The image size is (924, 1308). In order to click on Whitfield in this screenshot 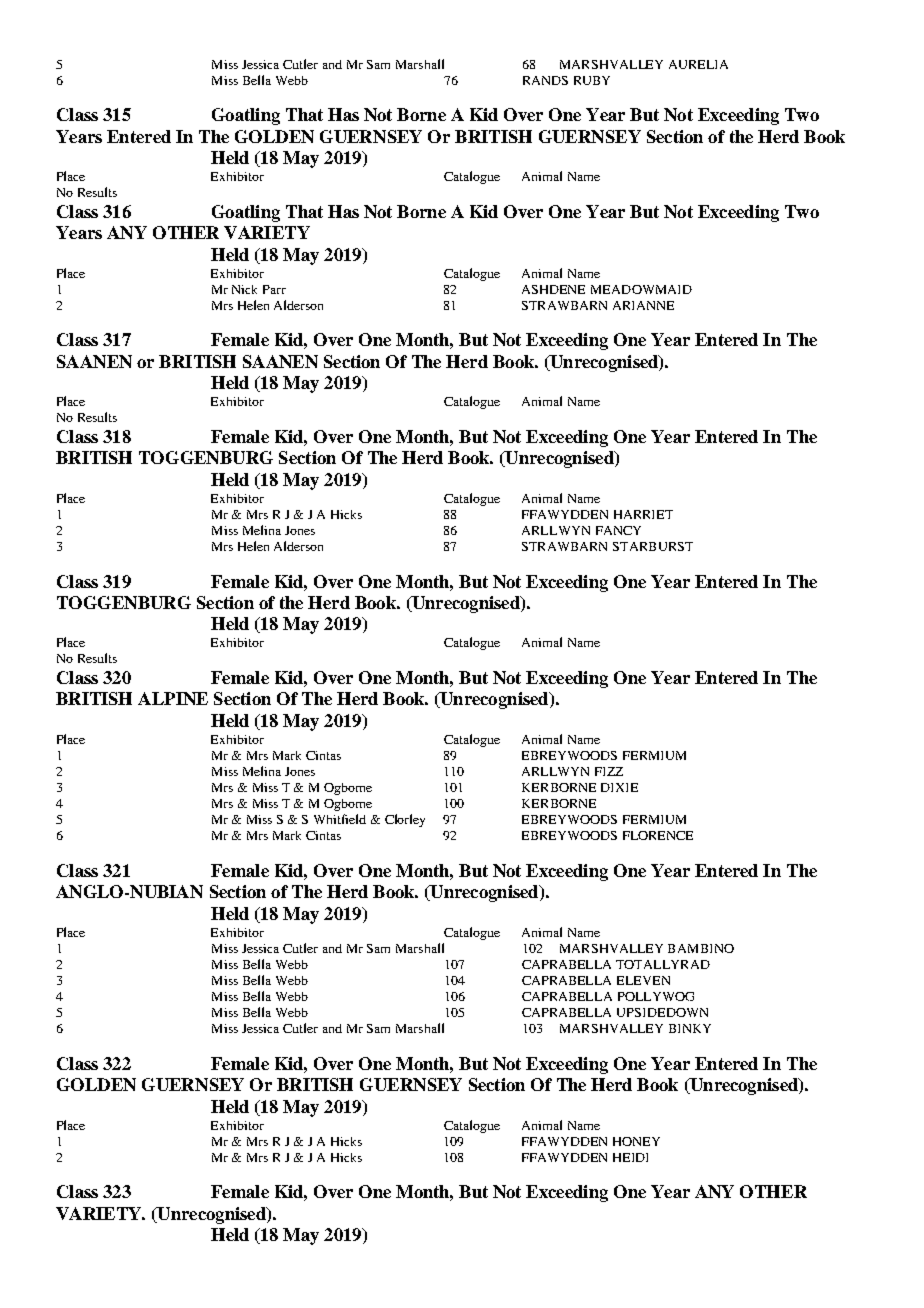, I will do `click(340, 819)`.
